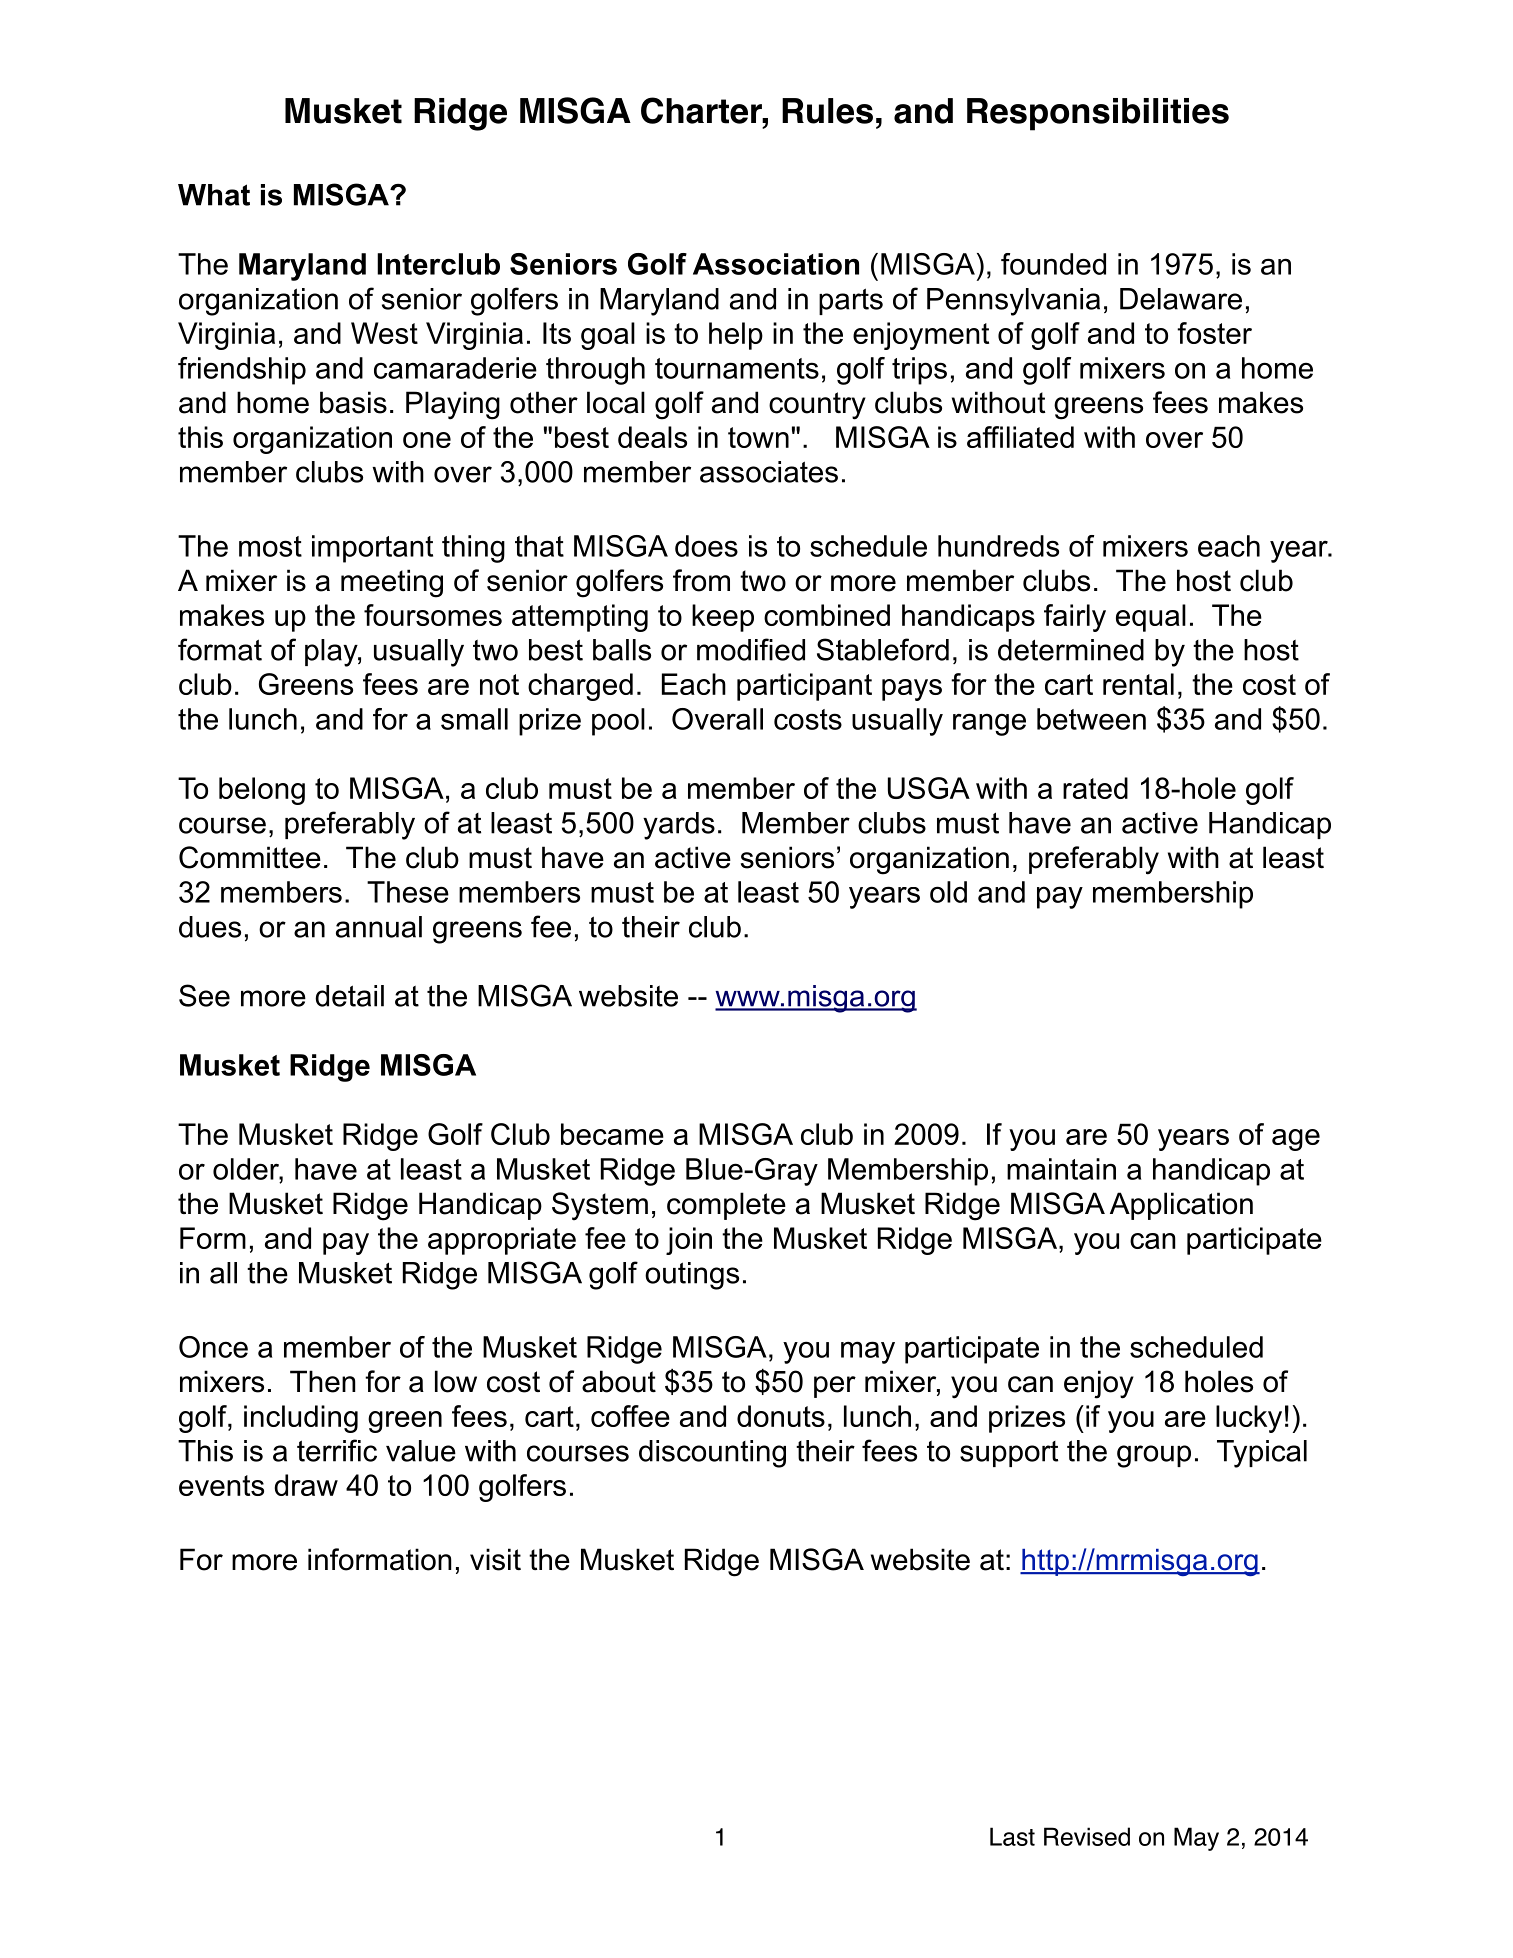 The height and width of the document is (1958, 1513). Describe the element at coordinates (1012, 1836) in the document. I see `Last` at that location.
